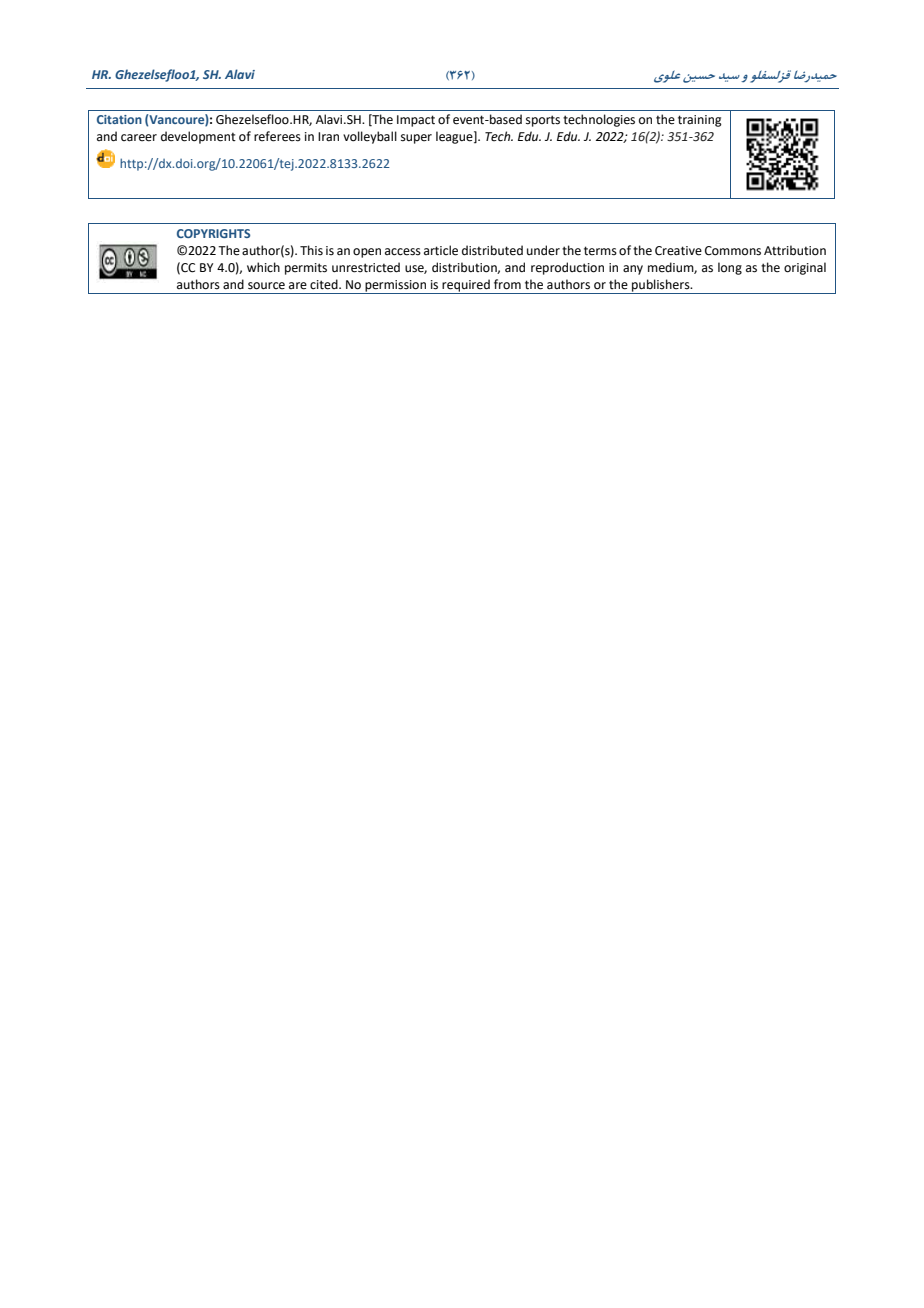 This screenshot has height=1308, width=924. What do you see at coordinates (700, 121) in the screenshot?
I see `training` at bounding box center [700, 121].
